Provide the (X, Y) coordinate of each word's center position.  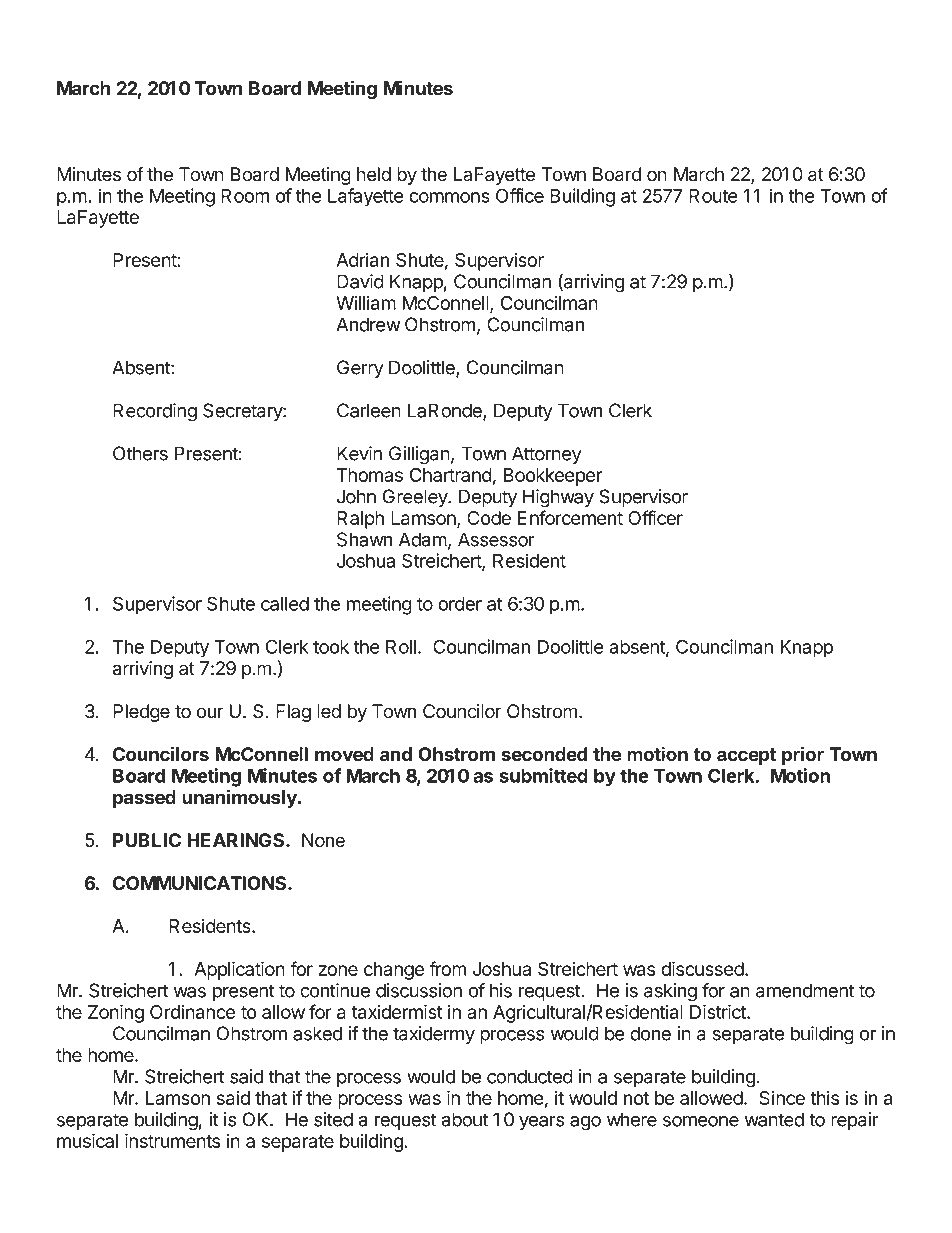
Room (245, 196)
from (447, 968)
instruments (172, 1140)
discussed (702, 968)
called (285, 604)
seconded (544, 754)
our (210, 713)
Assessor (496, 539)
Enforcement (570, 517)
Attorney (547, 455)
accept (746, 756)
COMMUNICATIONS (201, 883)
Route (713, 196)
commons (449, 197)
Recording (155, 412)
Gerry (360, 369)
